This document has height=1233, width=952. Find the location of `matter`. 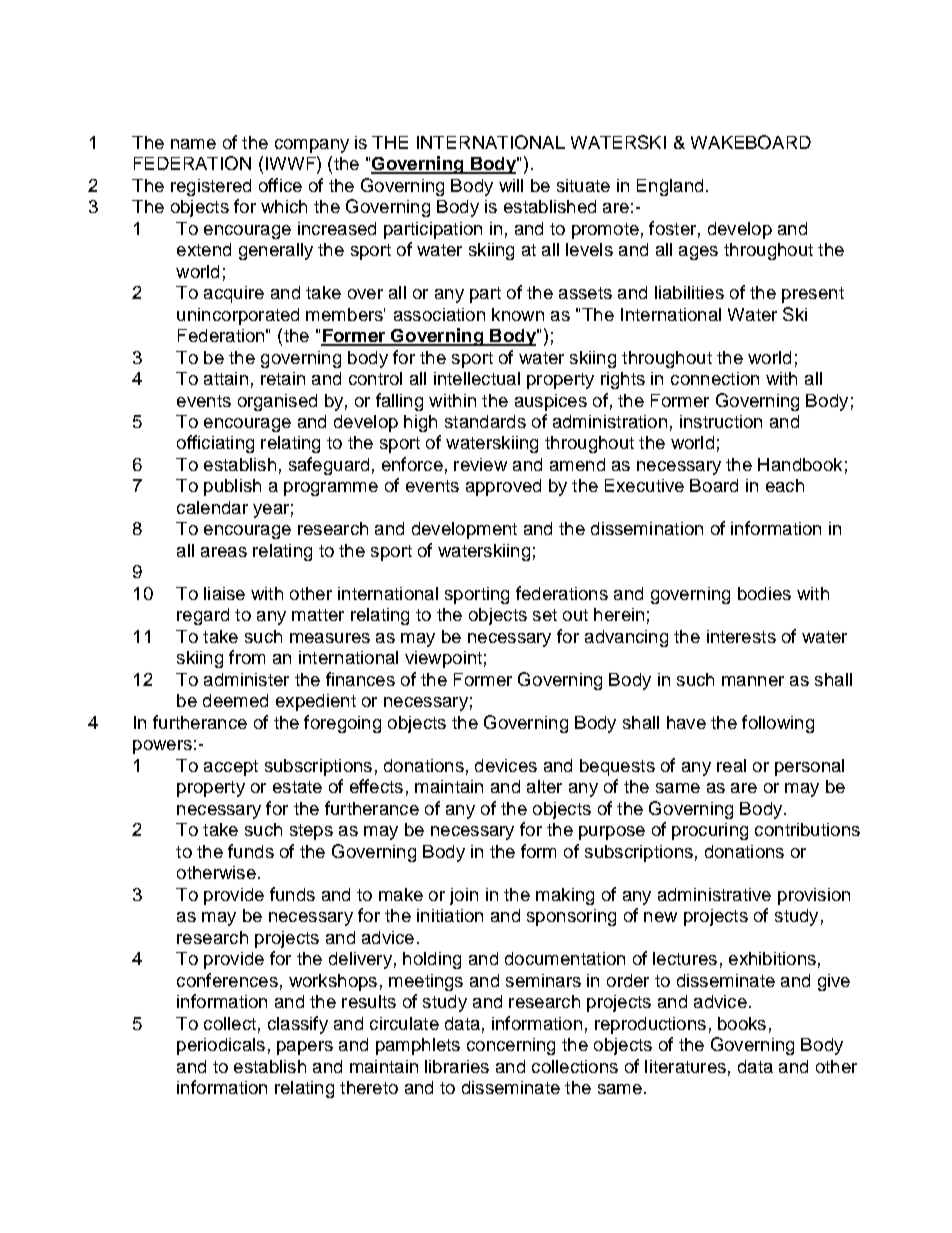

matter is located at coordinates (318, 615).
